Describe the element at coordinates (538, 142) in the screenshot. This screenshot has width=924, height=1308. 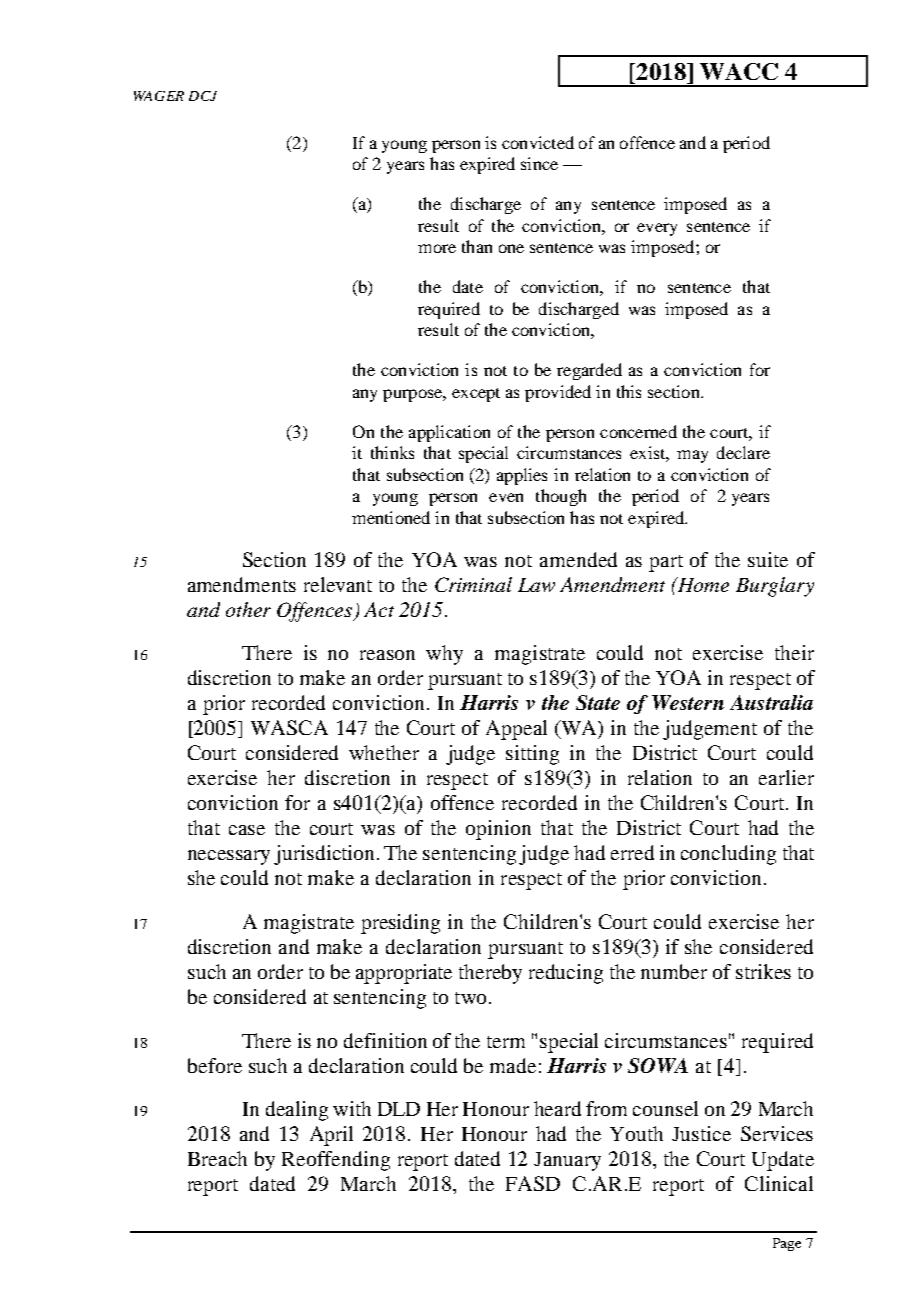
I see `convicted` at that location.
